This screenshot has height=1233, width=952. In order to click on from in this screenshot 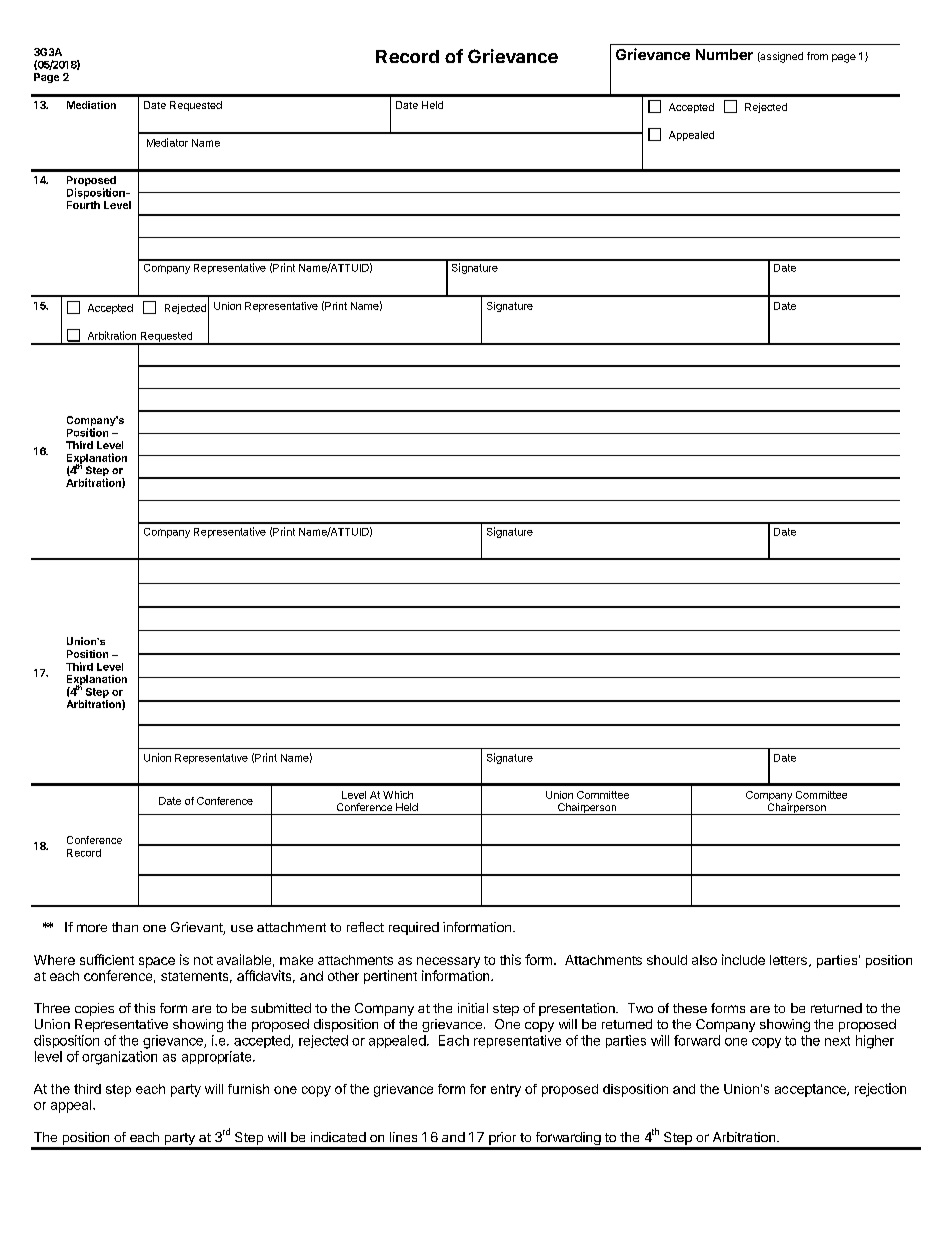, I will do `click(817, 56)`.
